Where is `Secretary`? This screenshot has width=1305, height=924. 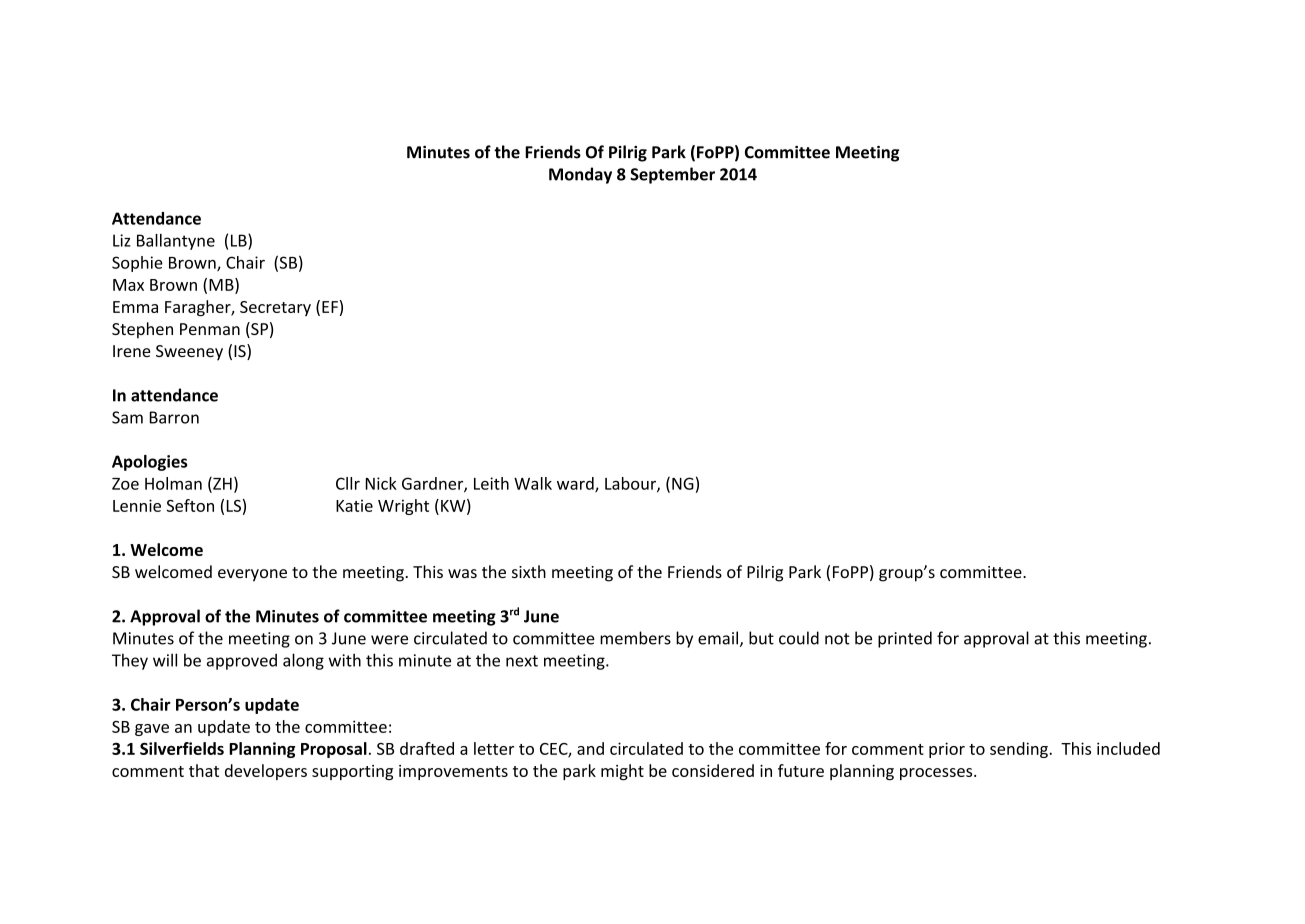
Secretary is located at coordinates (275, 308).
